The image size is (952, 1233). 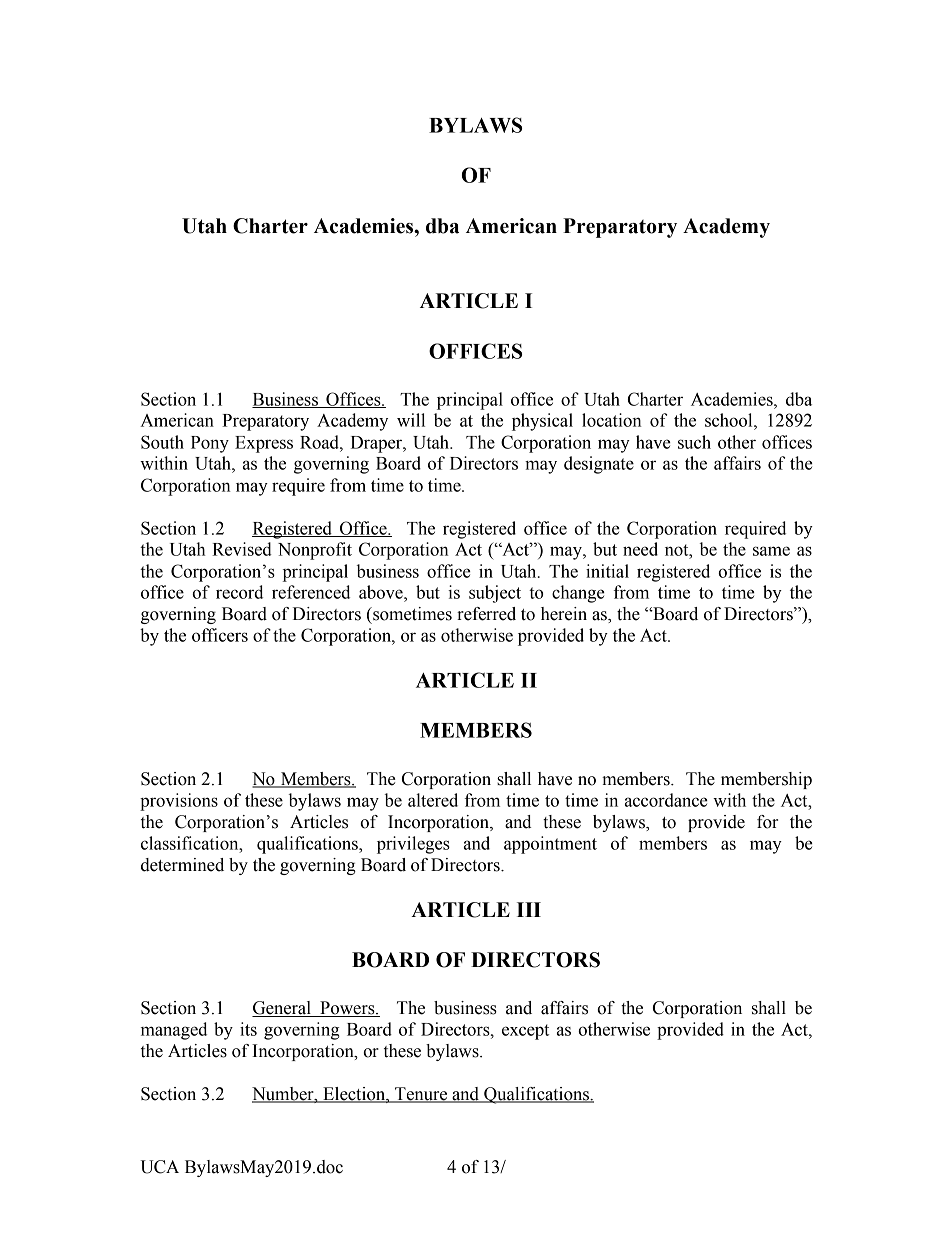 I want to click on initial, so click(x=607, y=571).
